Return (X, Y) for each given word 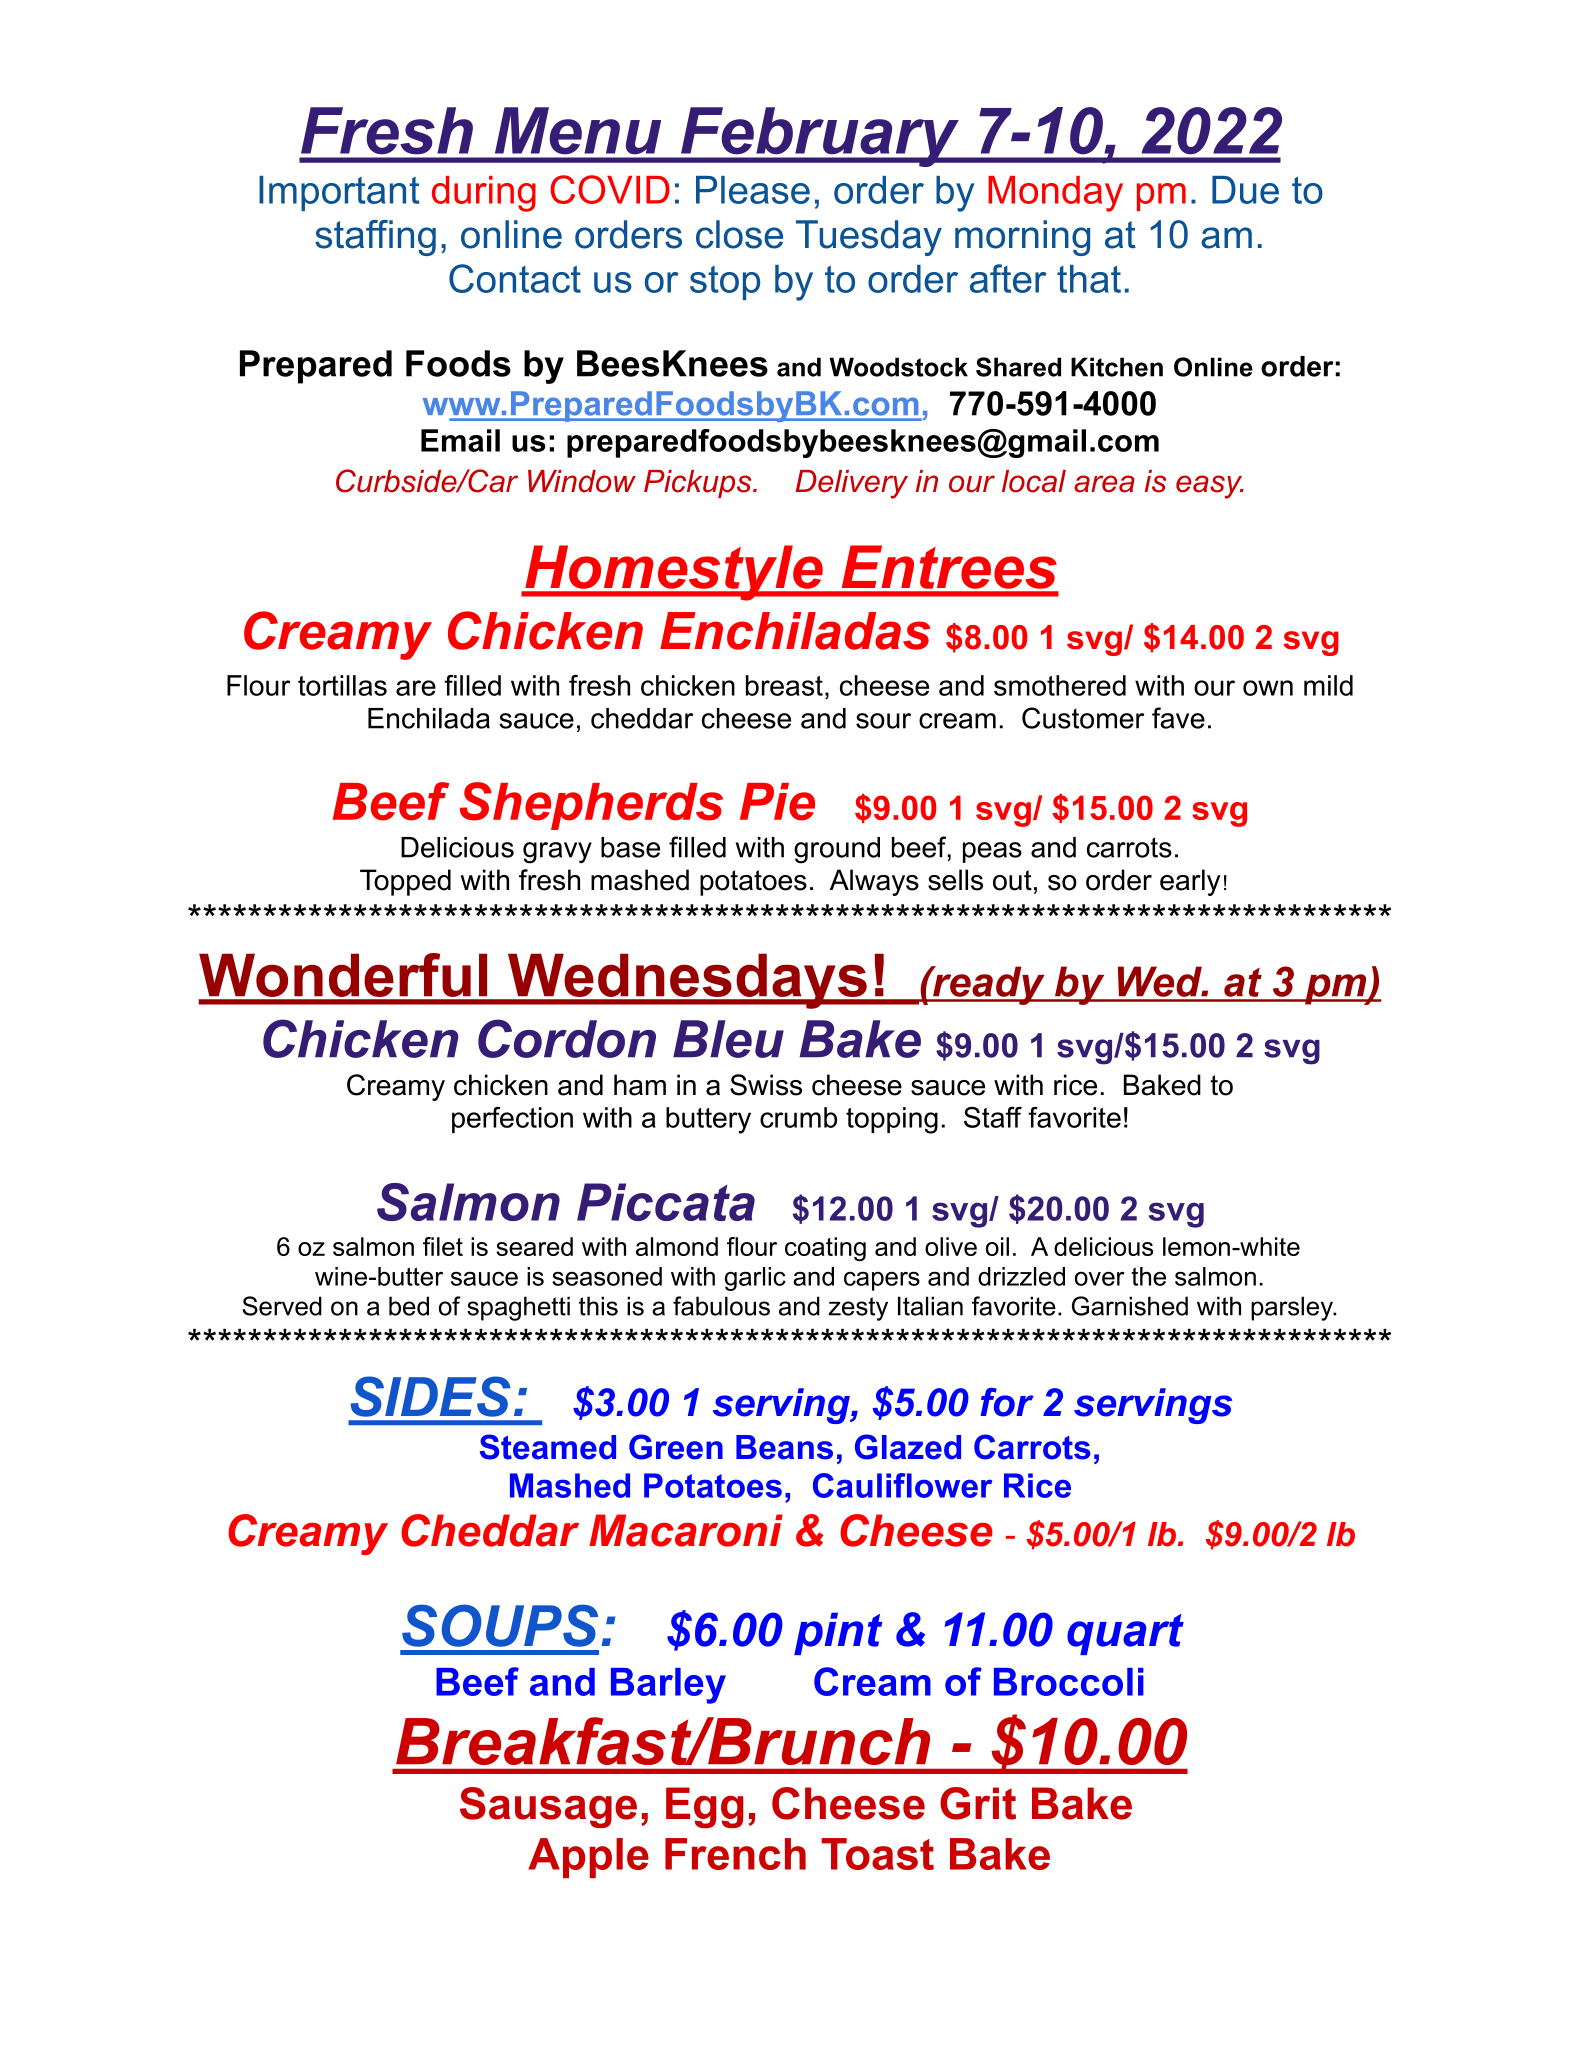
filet (443, 1246)
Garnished (1130, 1306)
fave (1178, 718)
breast (784, 685)
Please (753, 190)
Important (339, 193)
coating (825, 1249)
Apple (588, 1858)
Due (1245, 190)
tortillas (342, 685)
